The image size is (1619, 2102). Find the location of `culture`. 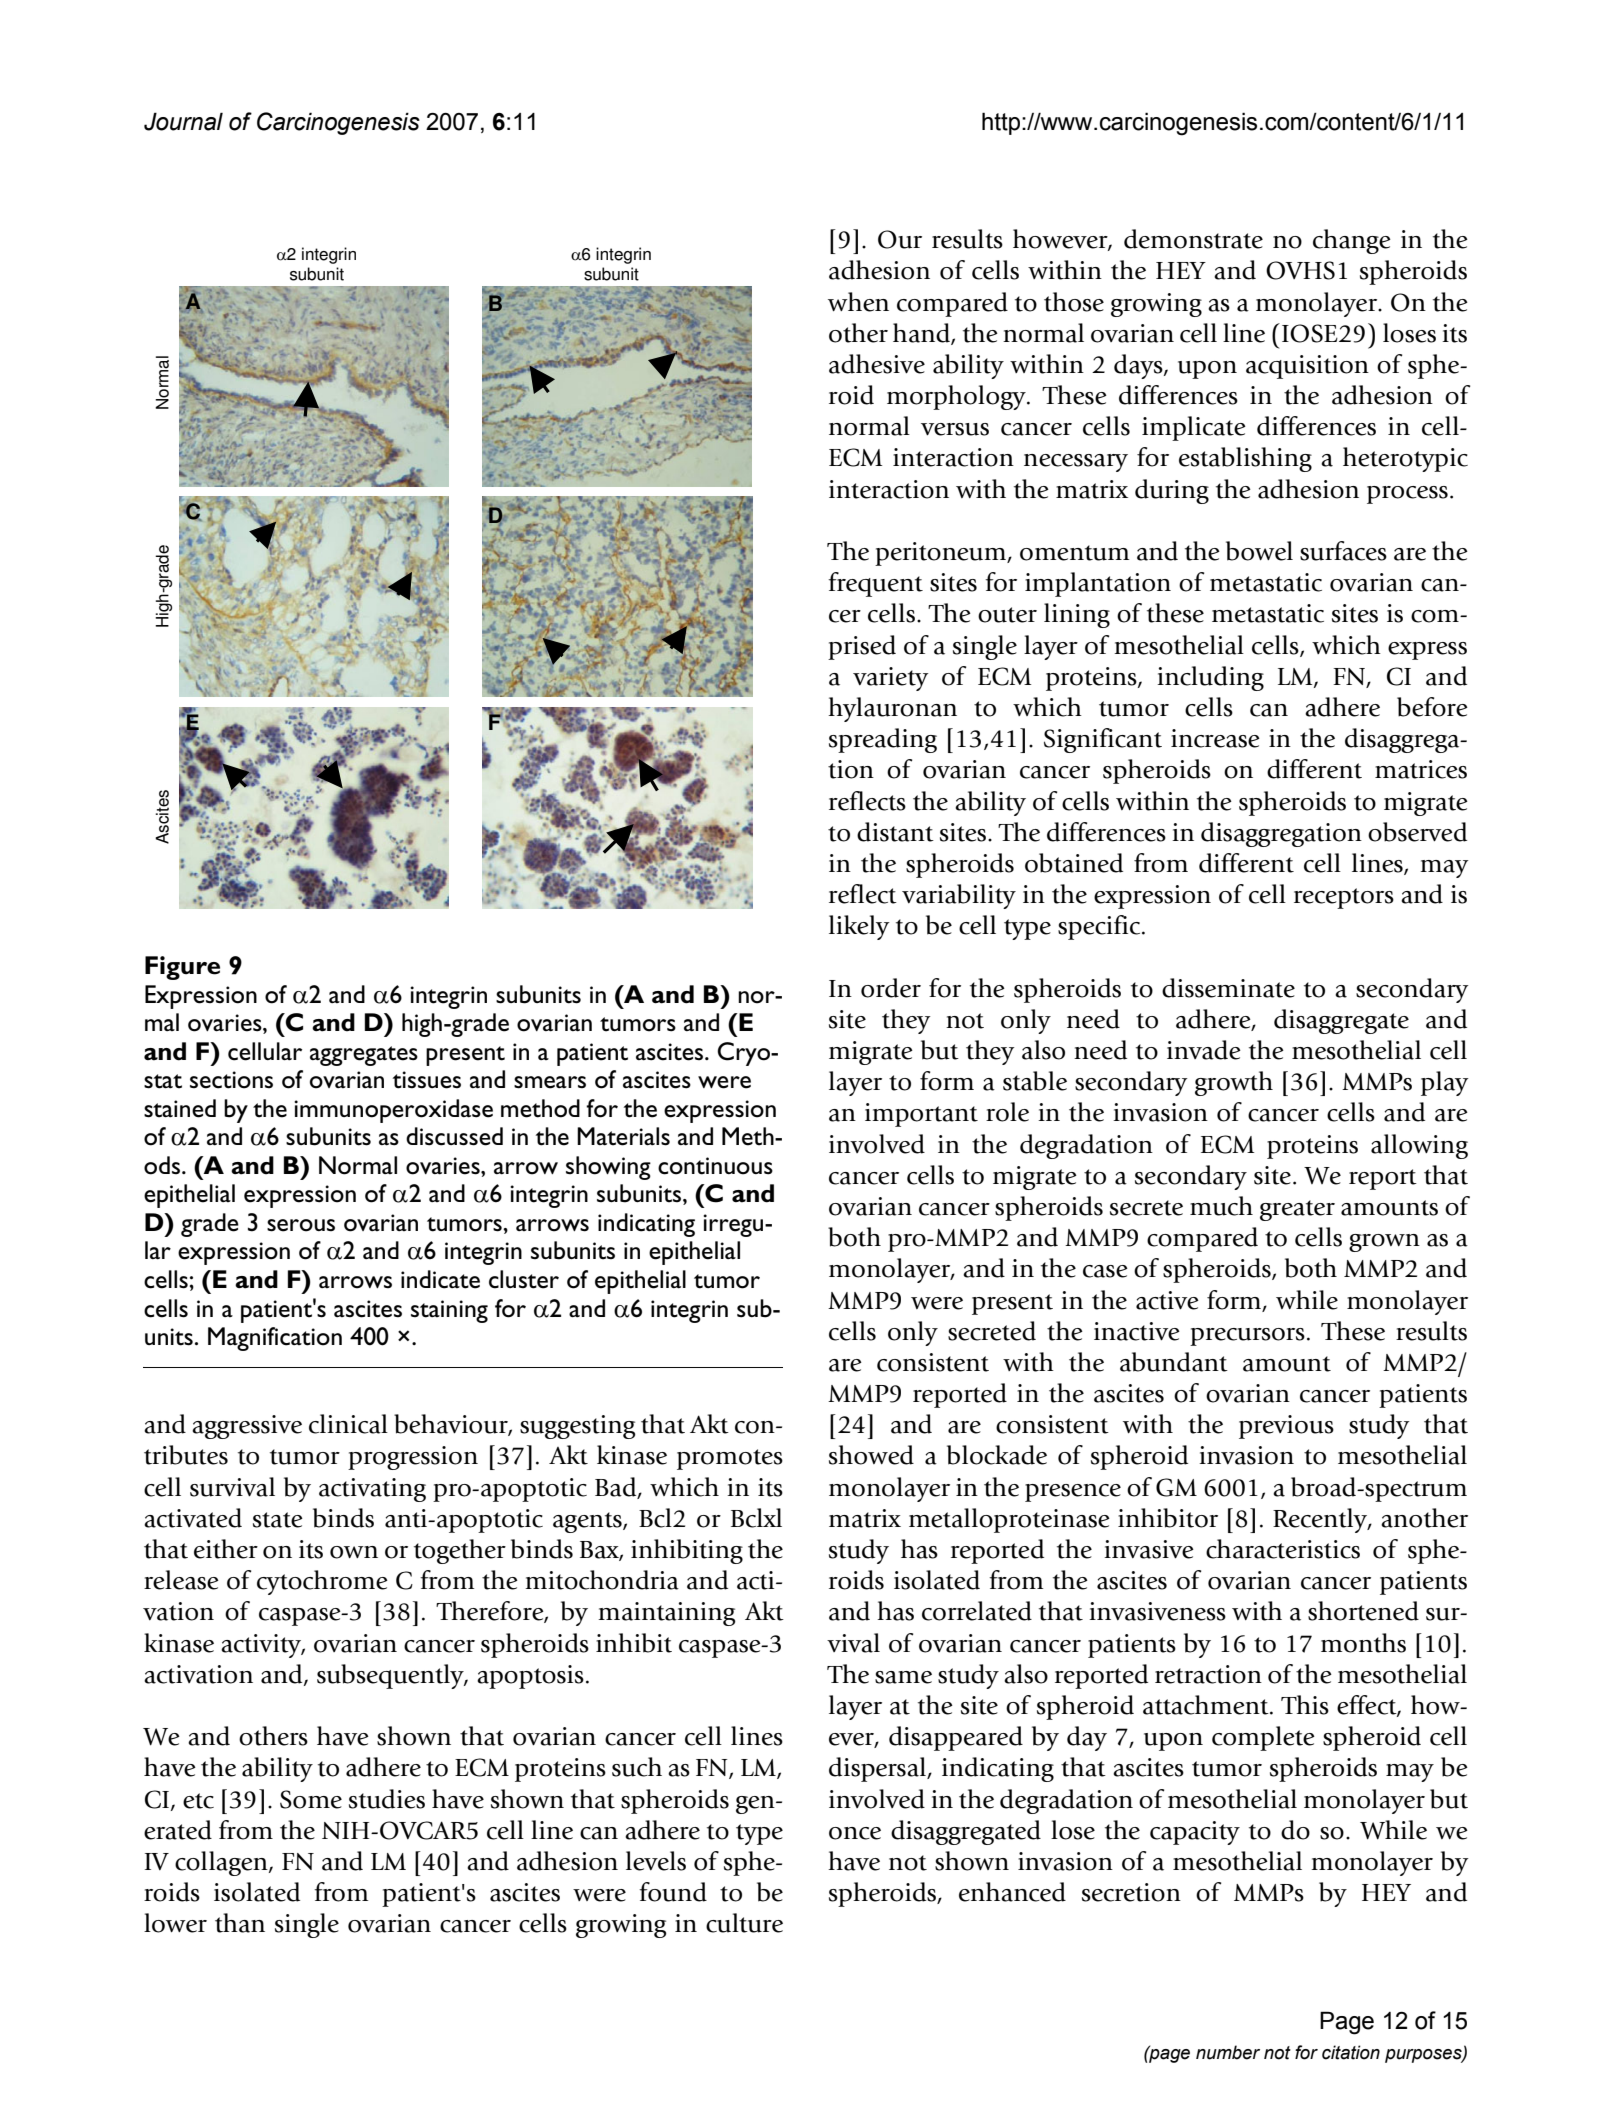

culture is located at coordinates (744, 1923).
